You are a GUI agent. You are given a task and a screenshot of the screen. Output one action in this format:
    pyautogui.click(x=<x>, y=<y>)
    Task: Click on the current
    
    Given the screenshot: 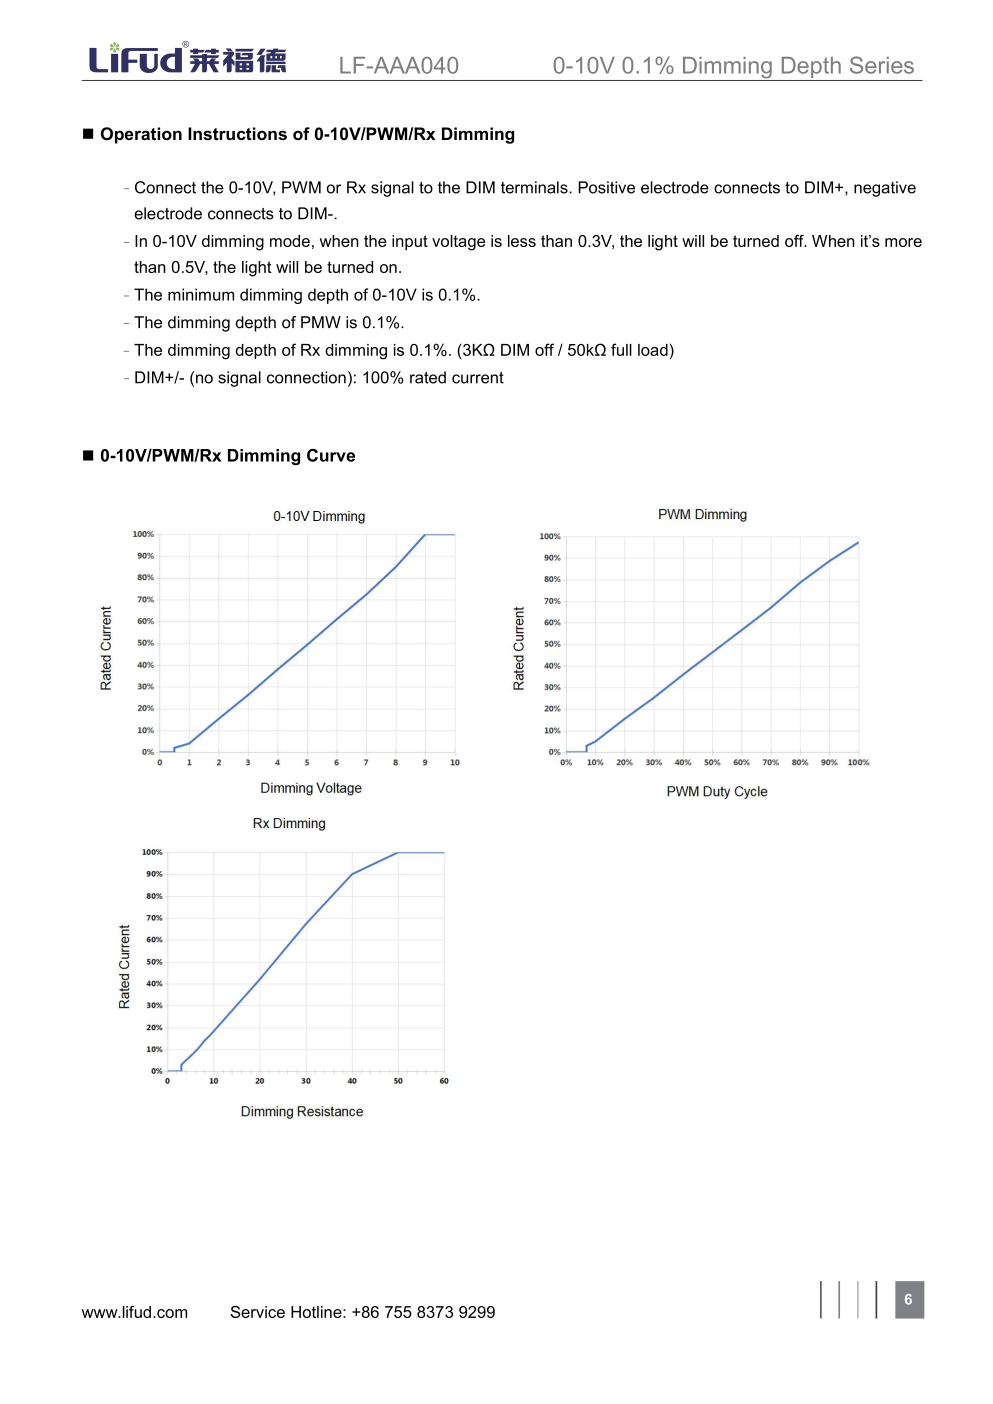 What is the action you would take?
    pyautogui.click(x=478, y=378)
